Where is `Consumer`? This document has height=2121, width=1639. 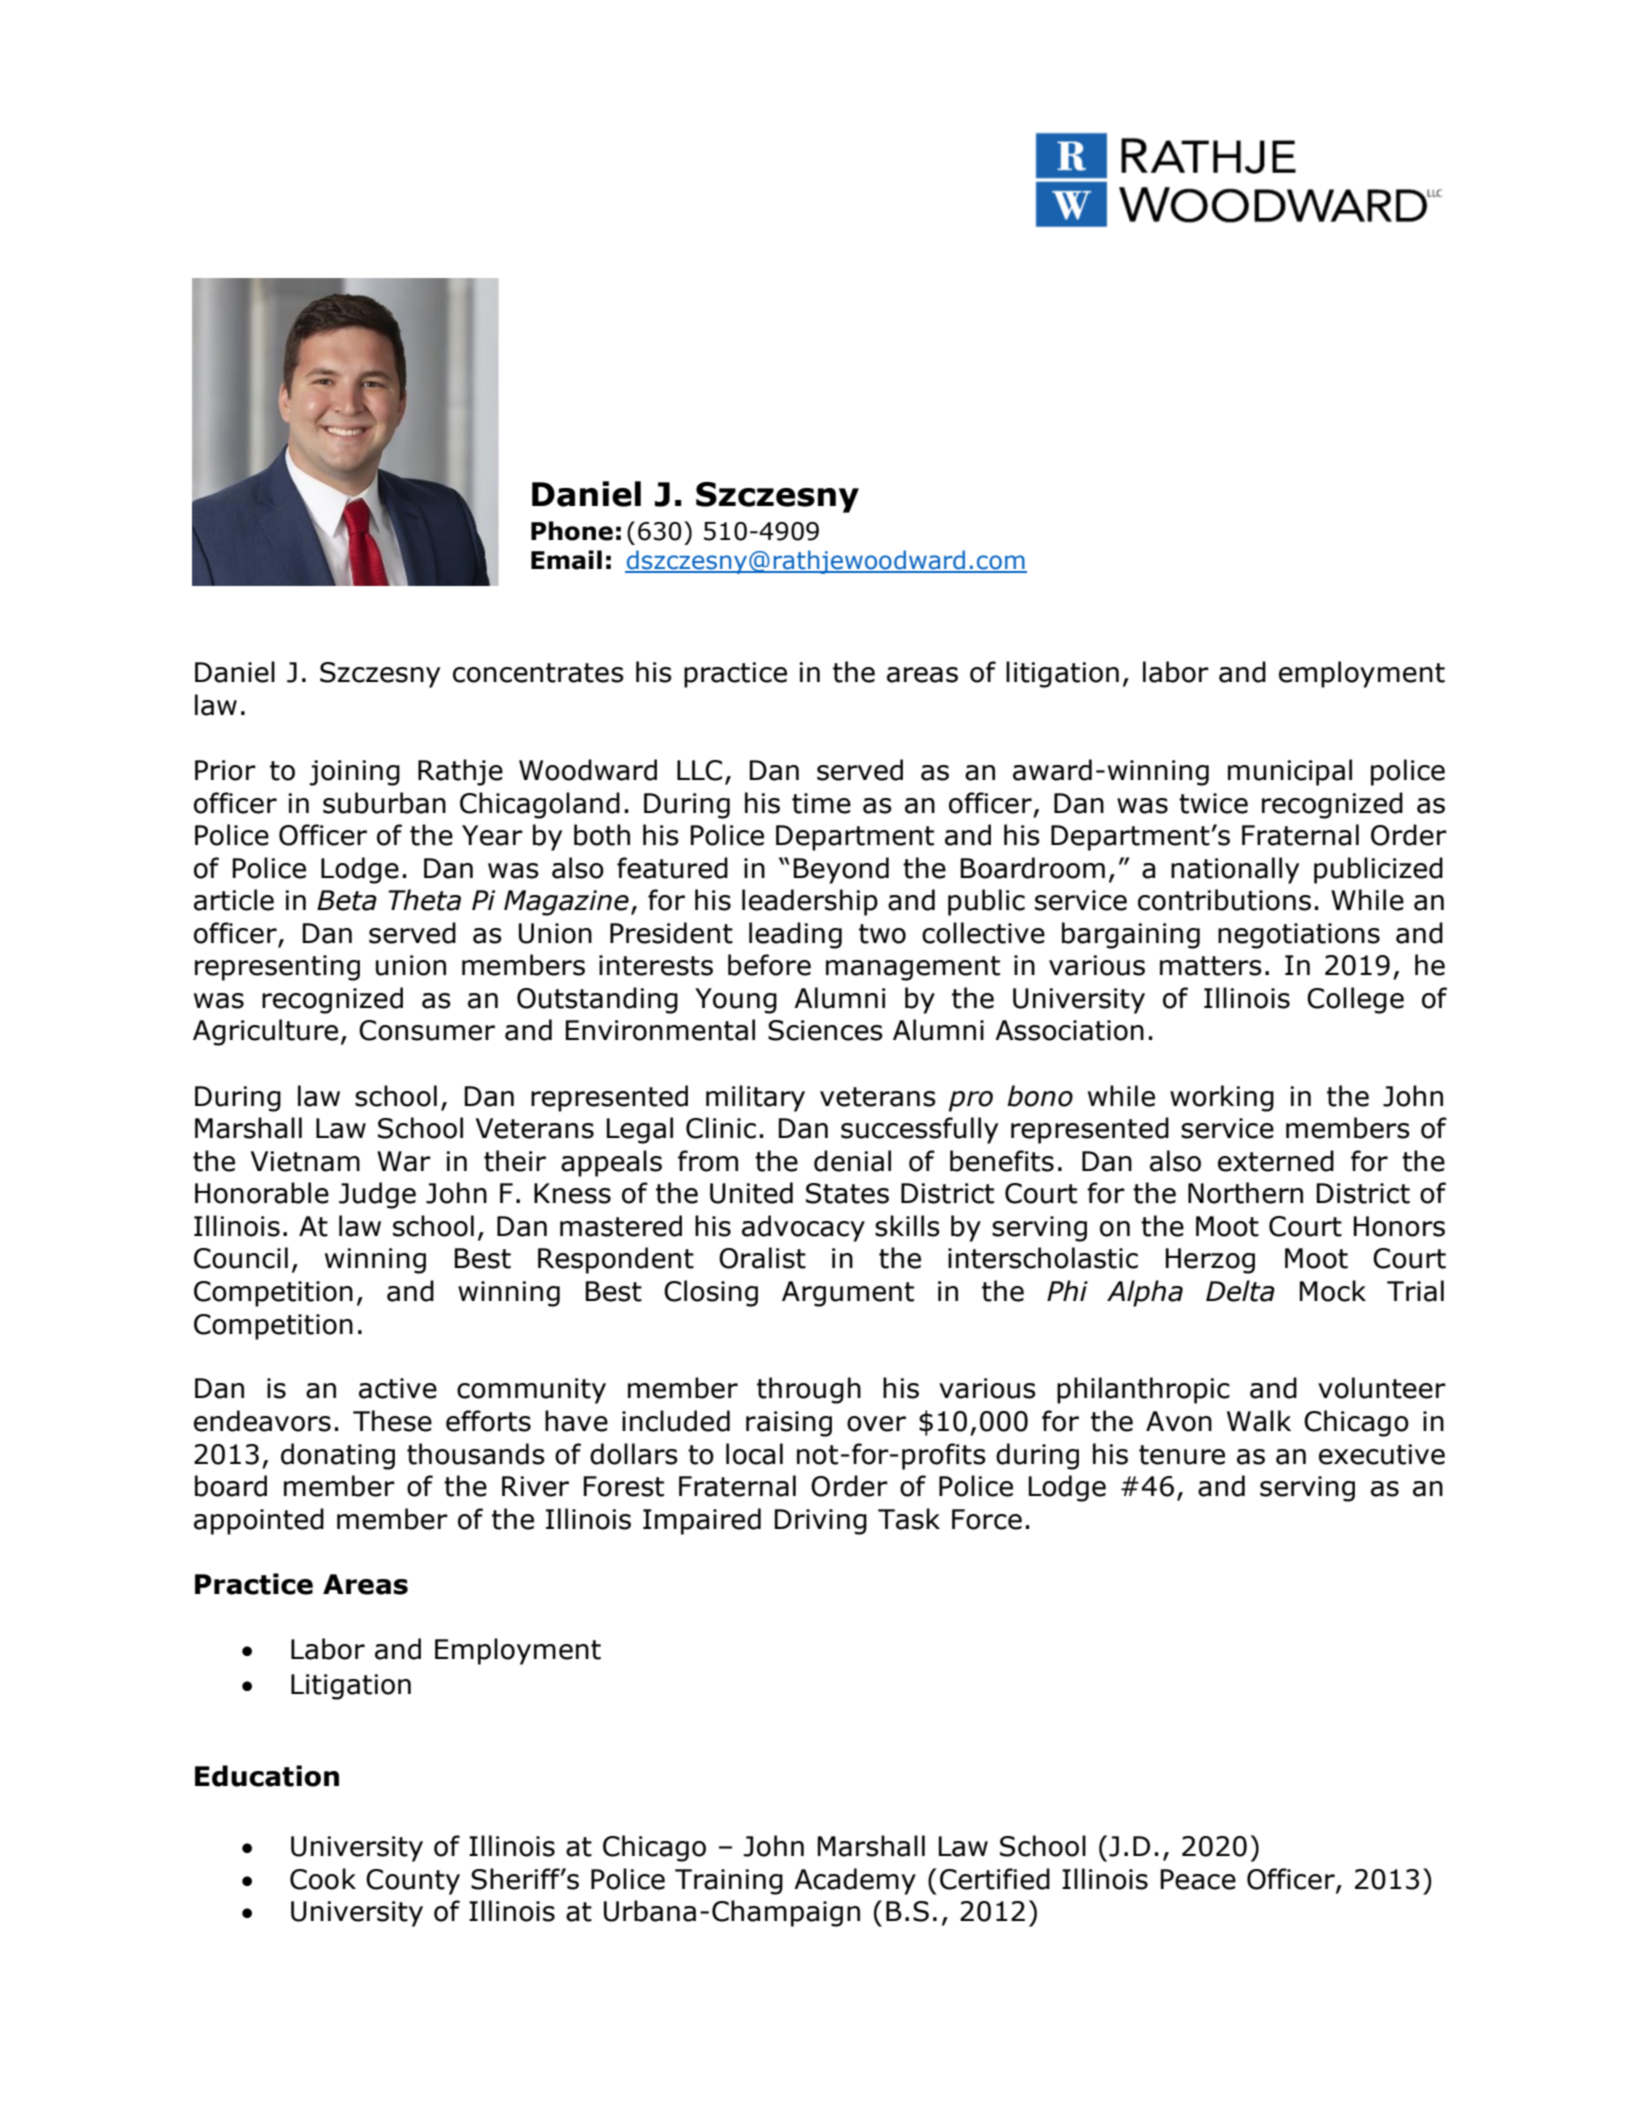
Consumer is located at coordinates (427, 1030).
